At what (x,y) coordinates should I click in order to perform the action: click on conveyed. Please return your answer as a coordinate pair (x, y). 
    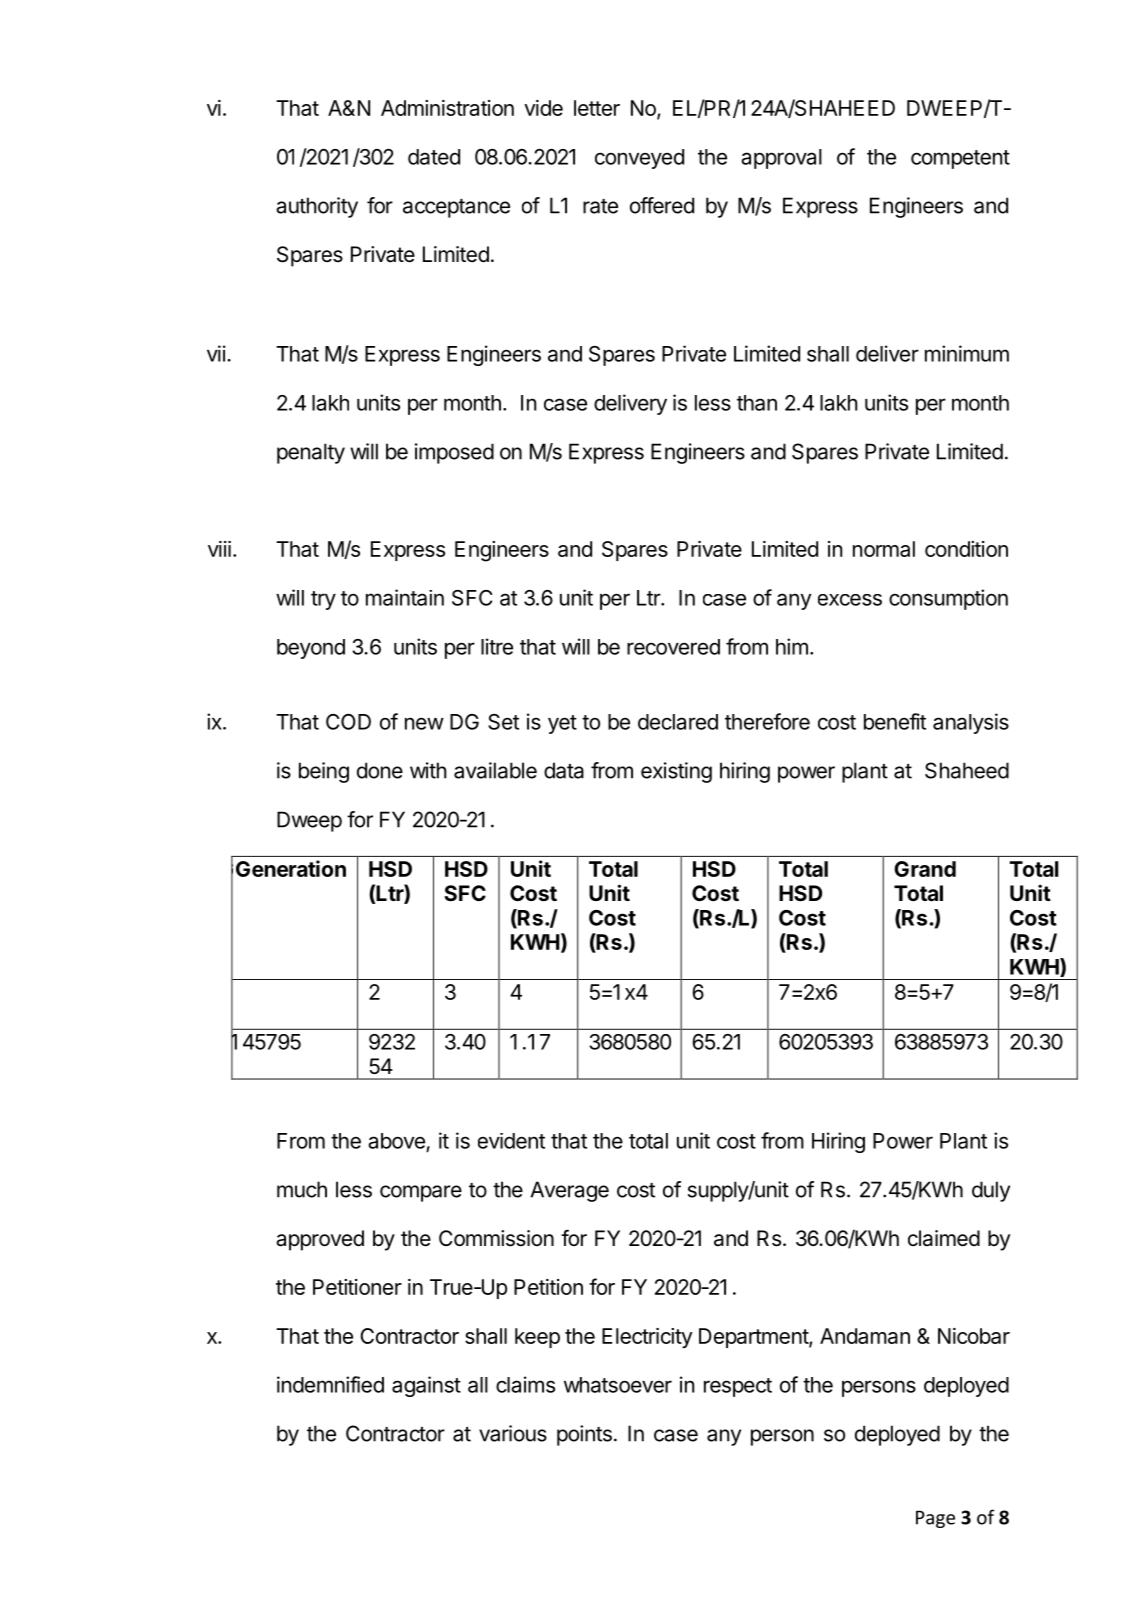
    Looking at the image, I should click on (639, 159).
